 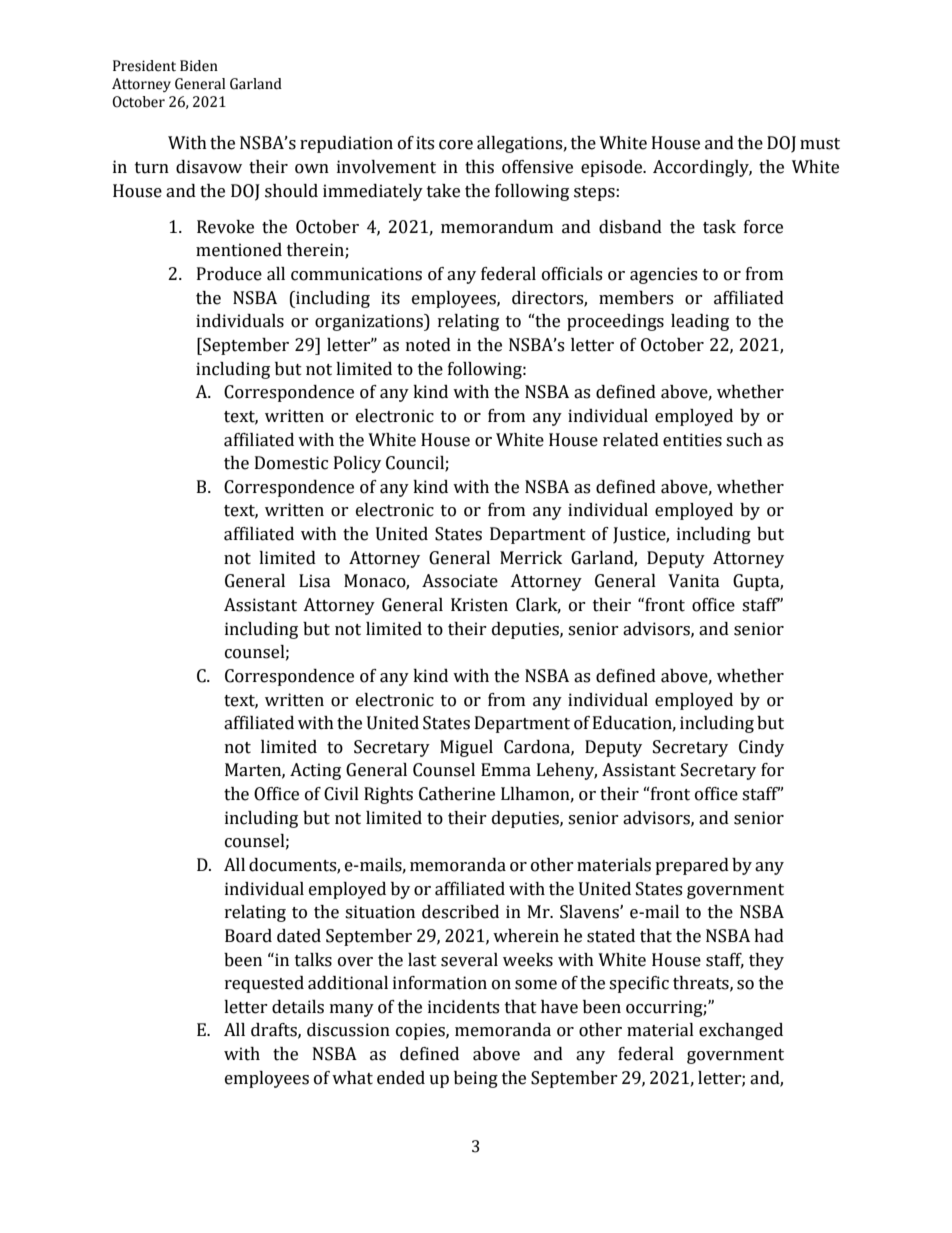 I want to click on Associate, so click(x=460, y=581).
